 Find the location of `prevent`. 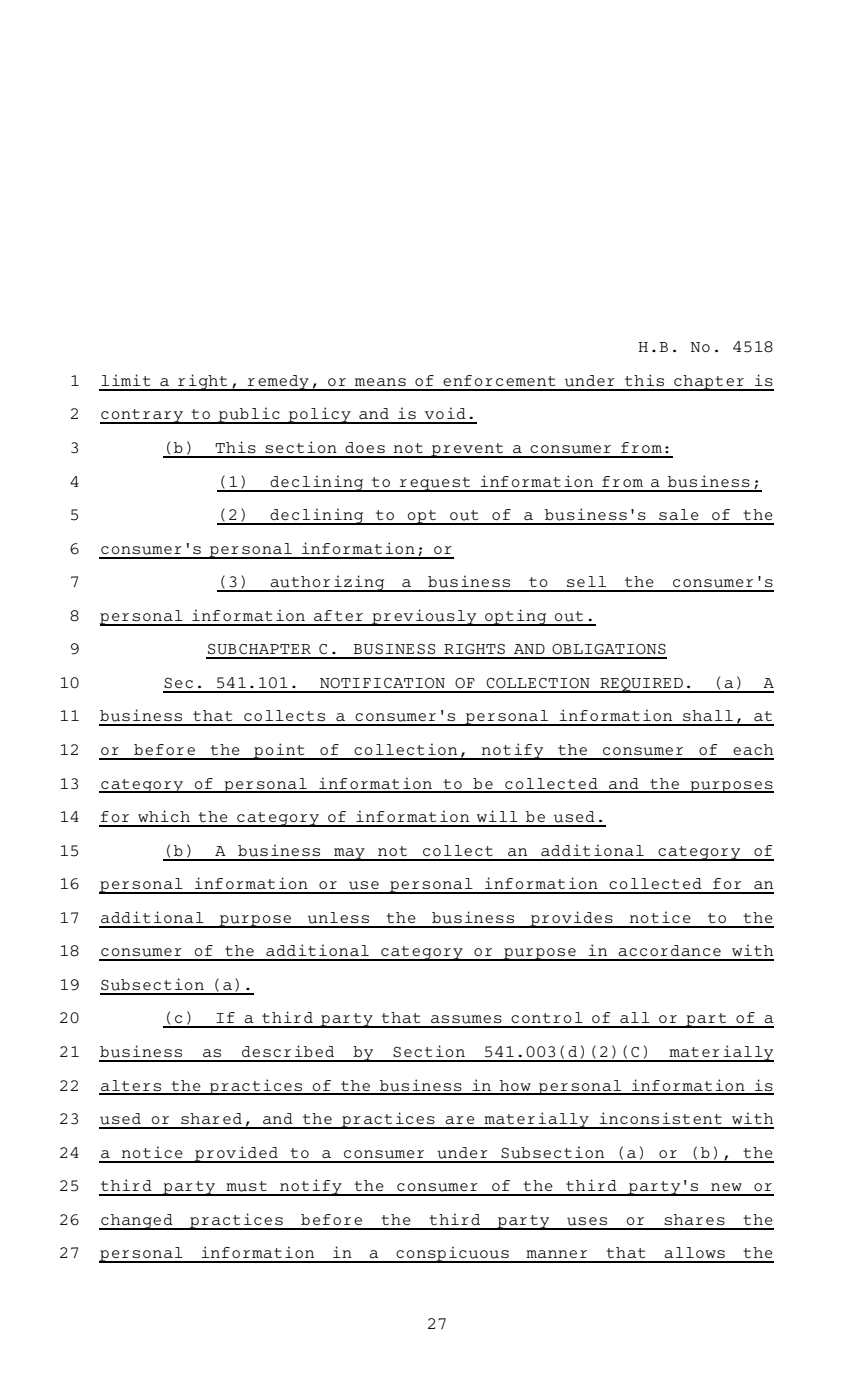

prevent is located at coordinates (467, 450).
